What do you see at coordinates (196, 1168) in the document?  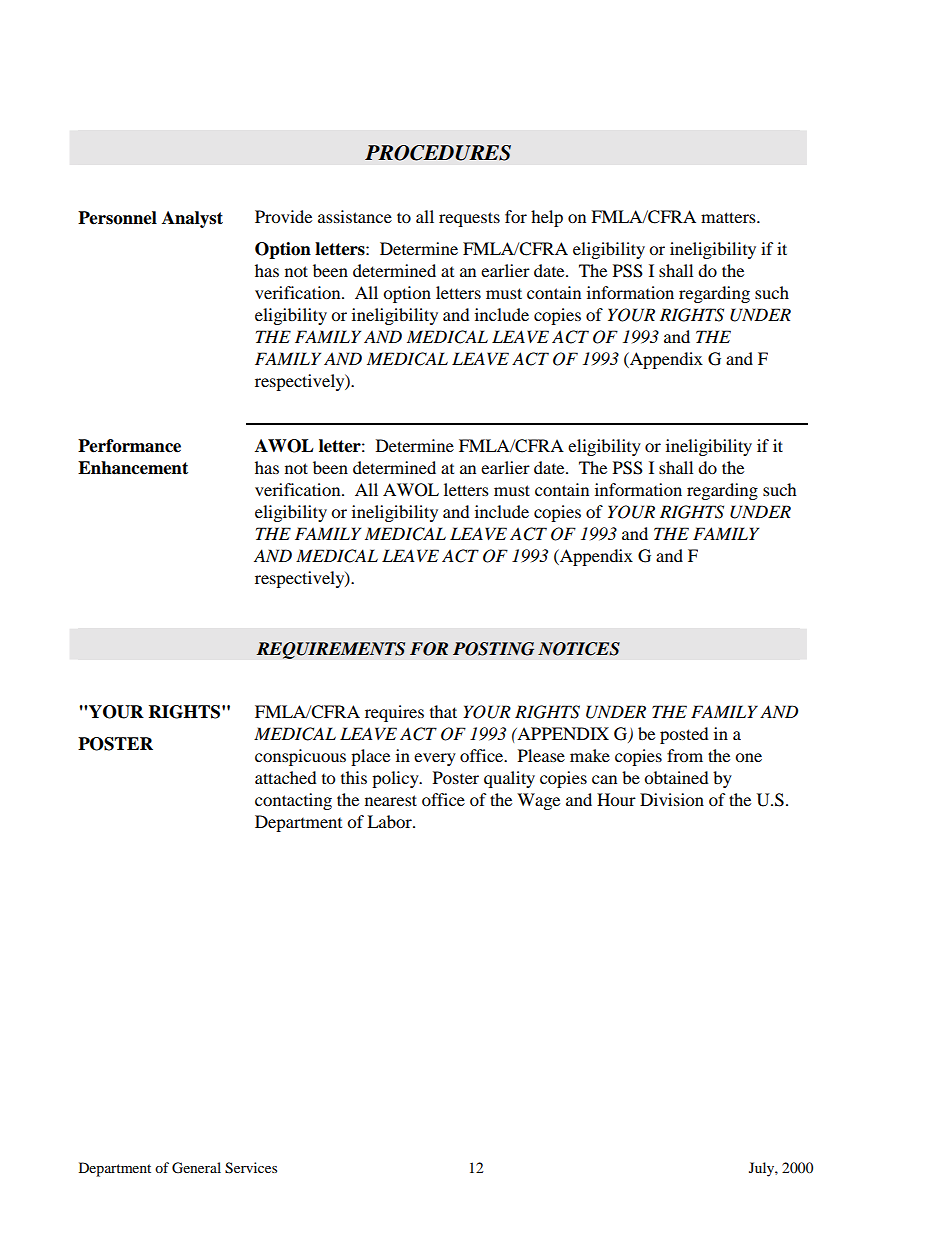 I see `General` at bounding box center [196, 1168].
